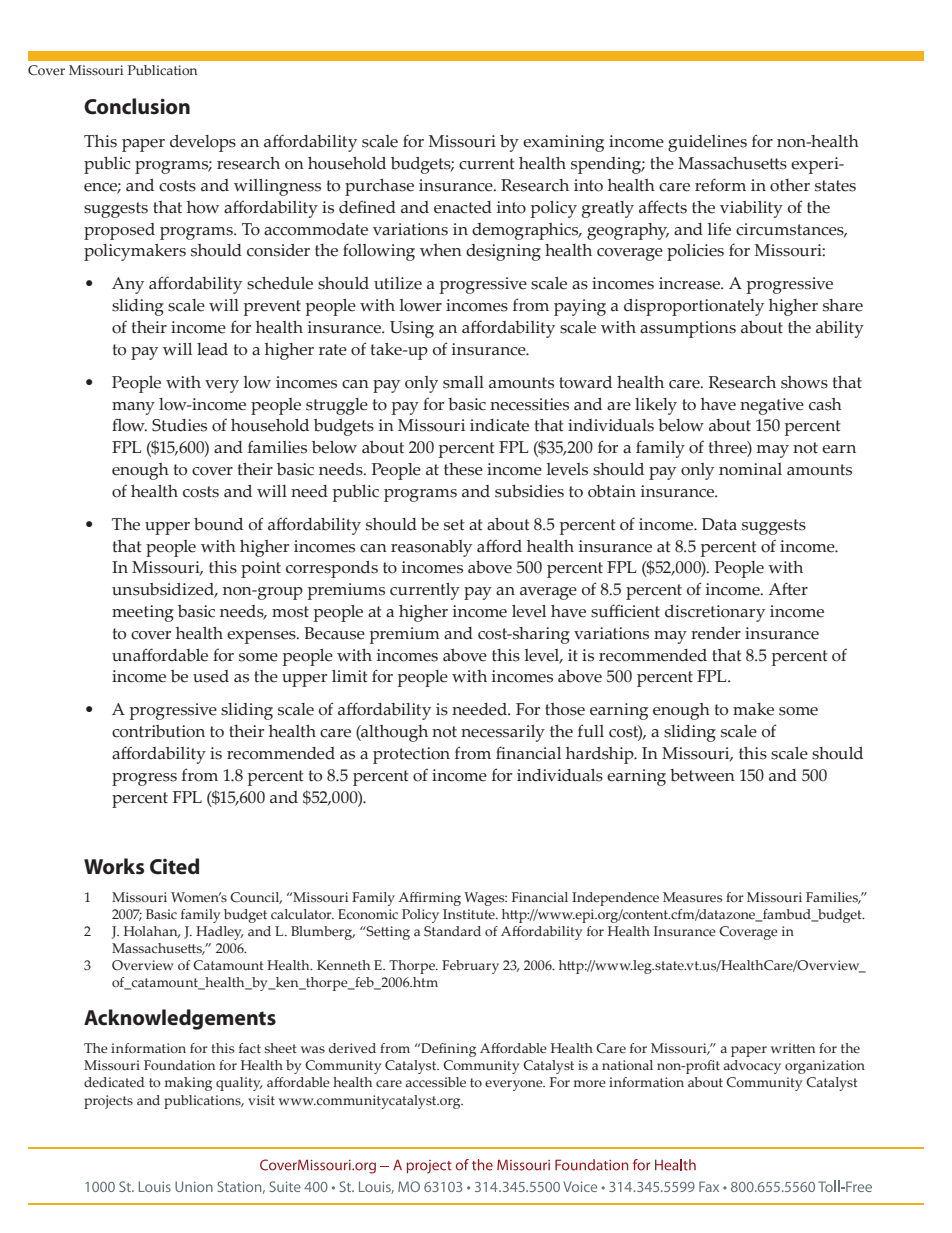 The height and width of the document is (1233, 952). I want to click on examining, so click(563, 143).
